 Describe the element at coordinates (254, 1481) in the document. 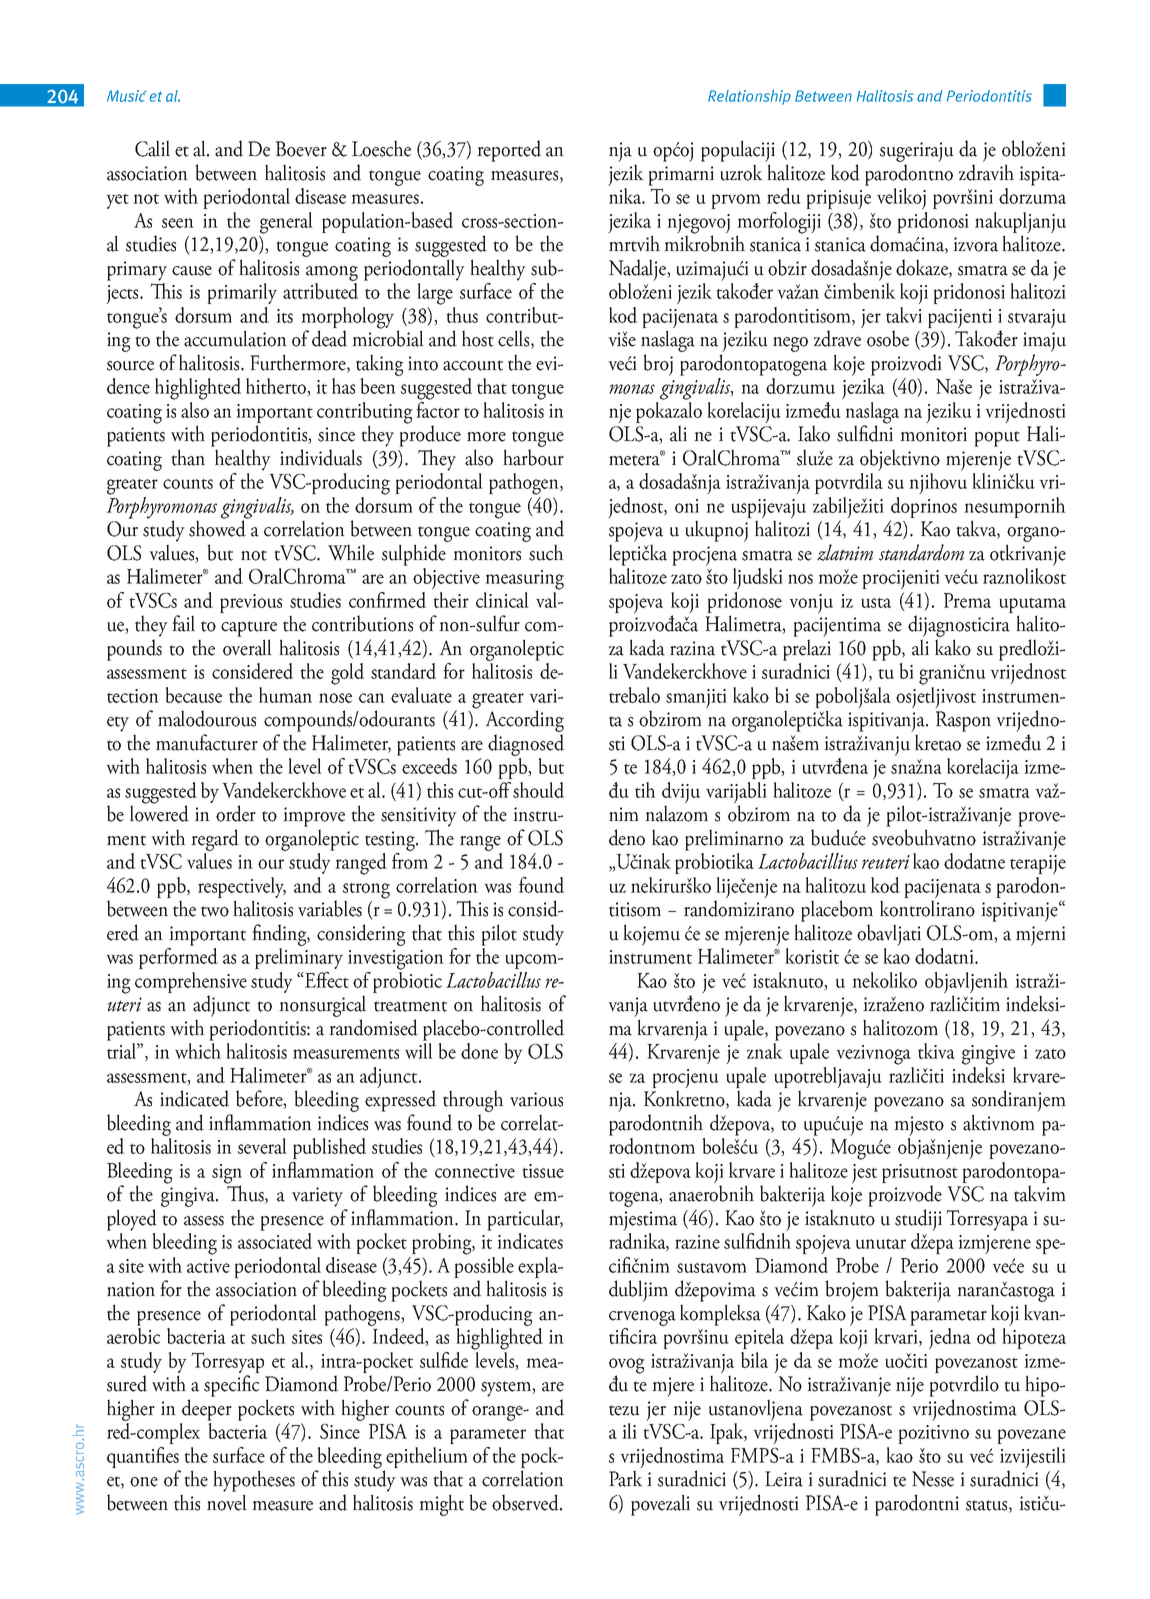

I see `hypotheses` at that location.
